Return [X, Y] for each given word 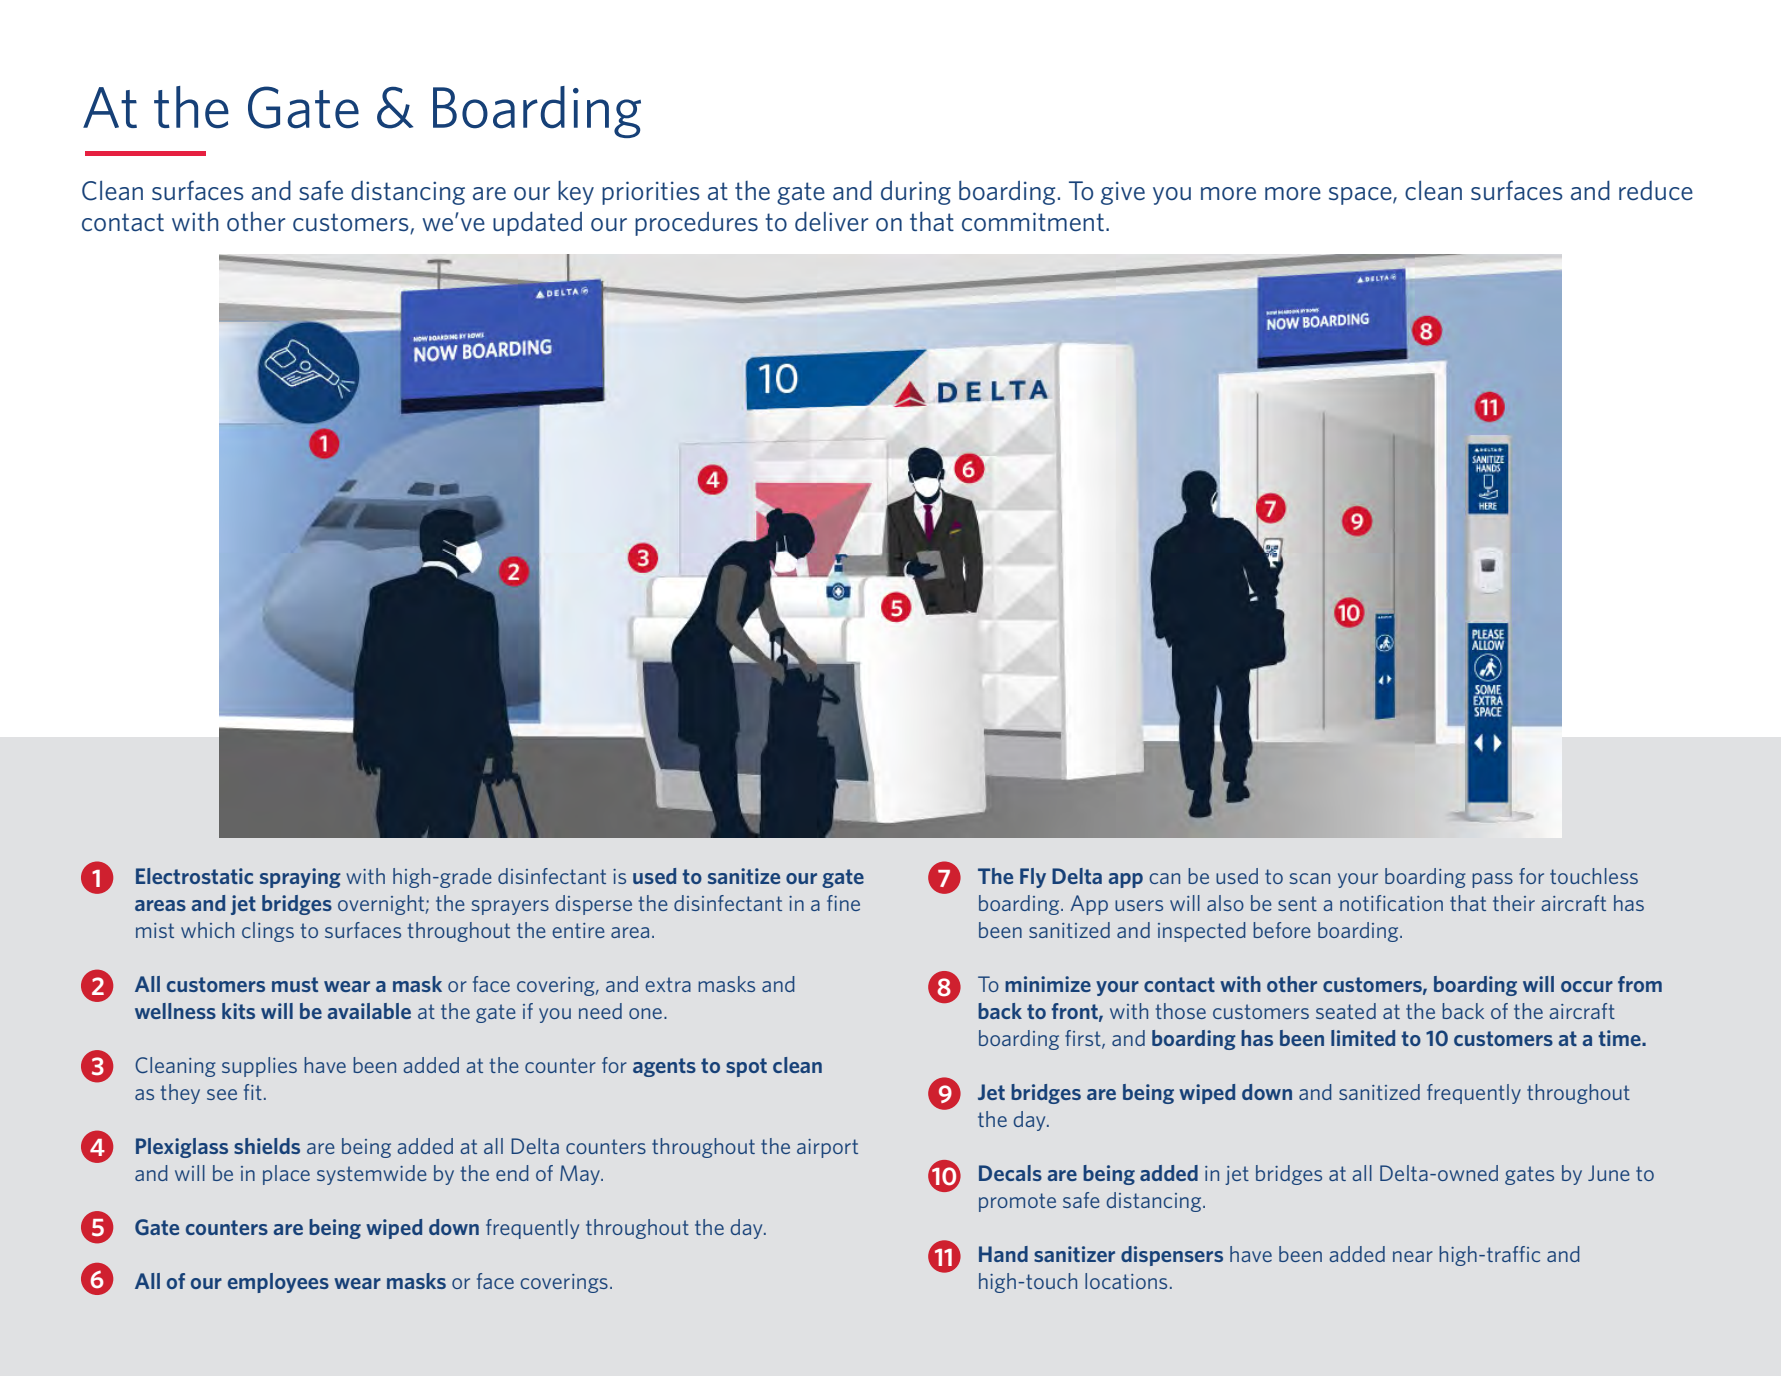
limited [1363, 1038]
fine [843, 903]
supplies [259, 1067]
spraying [300, 878]
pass [1492, 880]
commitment [1033, 222]
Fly [1033, 878]
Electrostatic [194, 876]
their [1514, 903]
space [1361, 196]
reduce [1656, 191]
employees [278, 1283]
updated [537, 224]
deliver [831, 222]
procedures [696, 224]
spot [746, 1067]
